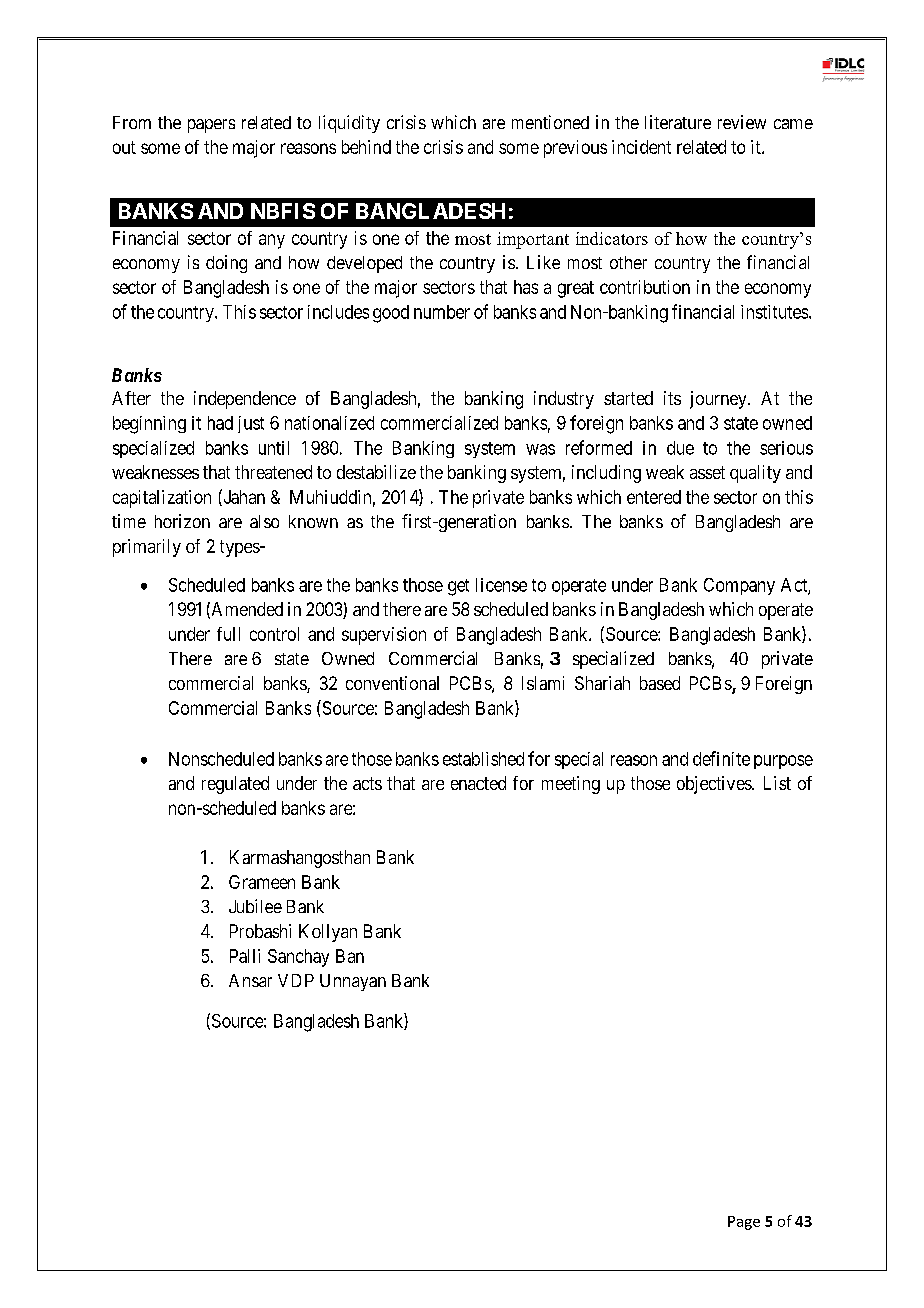 The image size is (924, 1308). Describe the element at coordinates (376, 472) in the document. I see `destabilize` at that location.
